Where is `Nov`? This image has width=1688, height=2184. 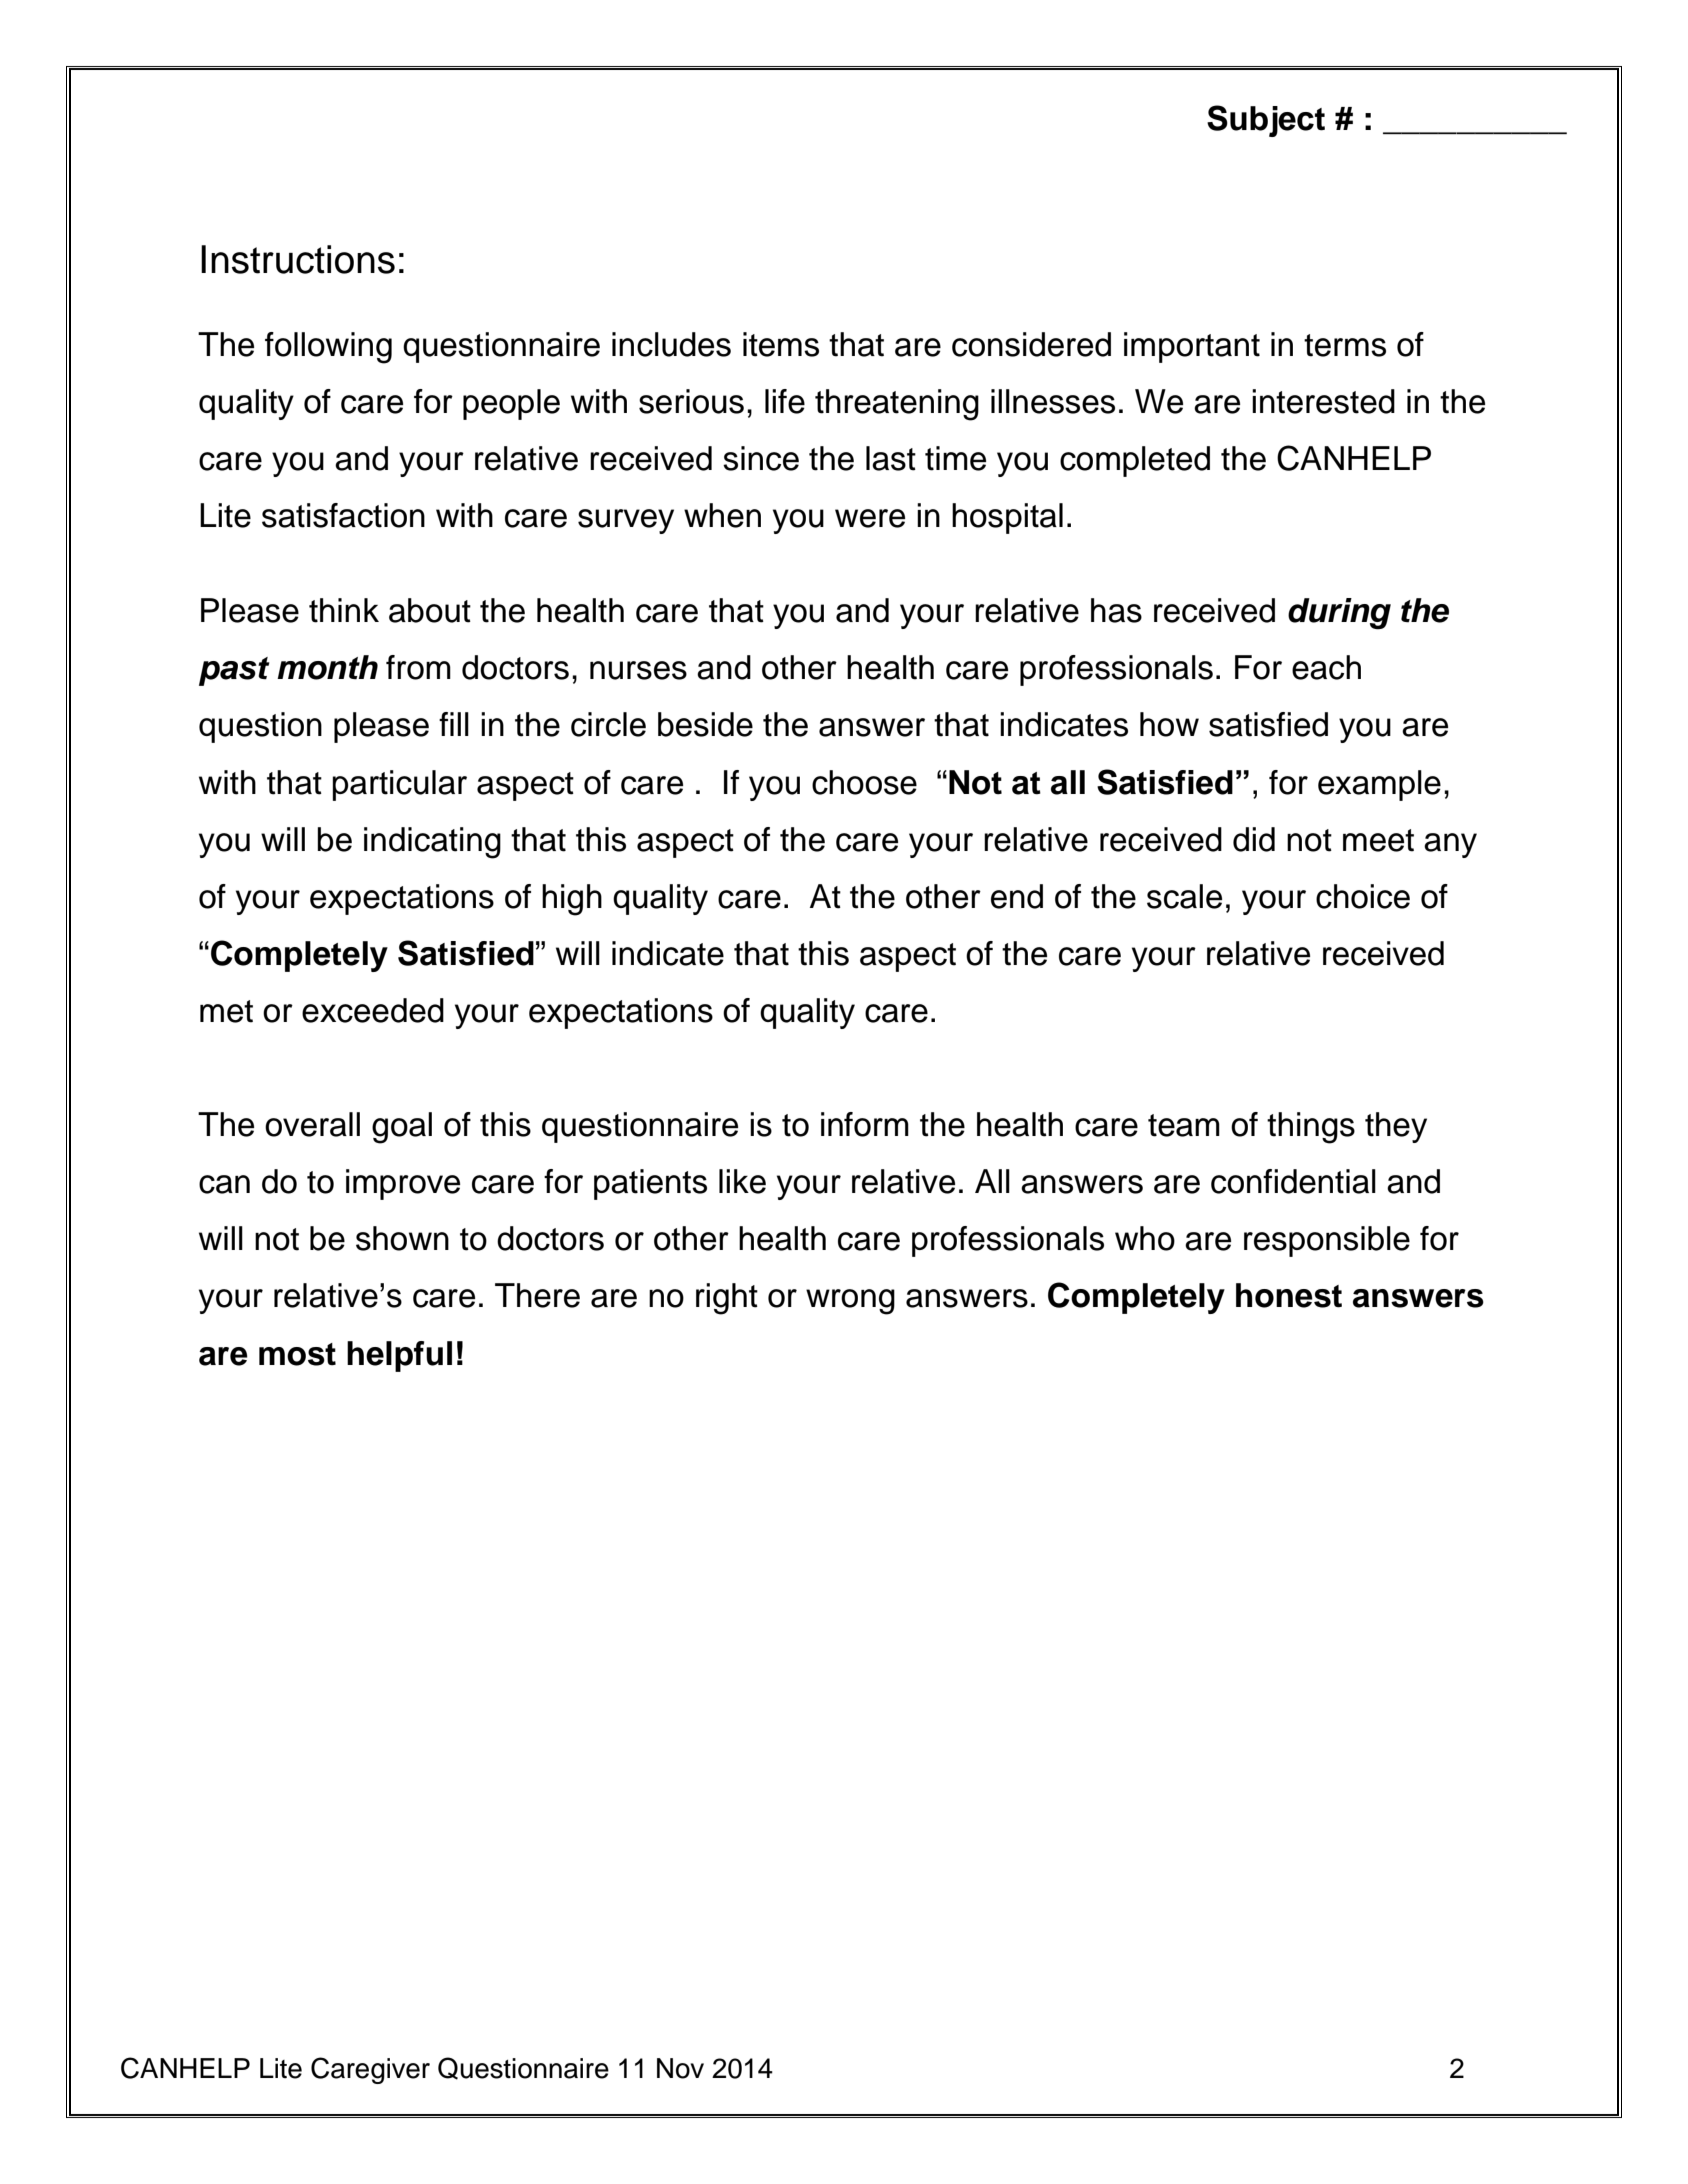
Nov is located at coordinates (680, 2068).
